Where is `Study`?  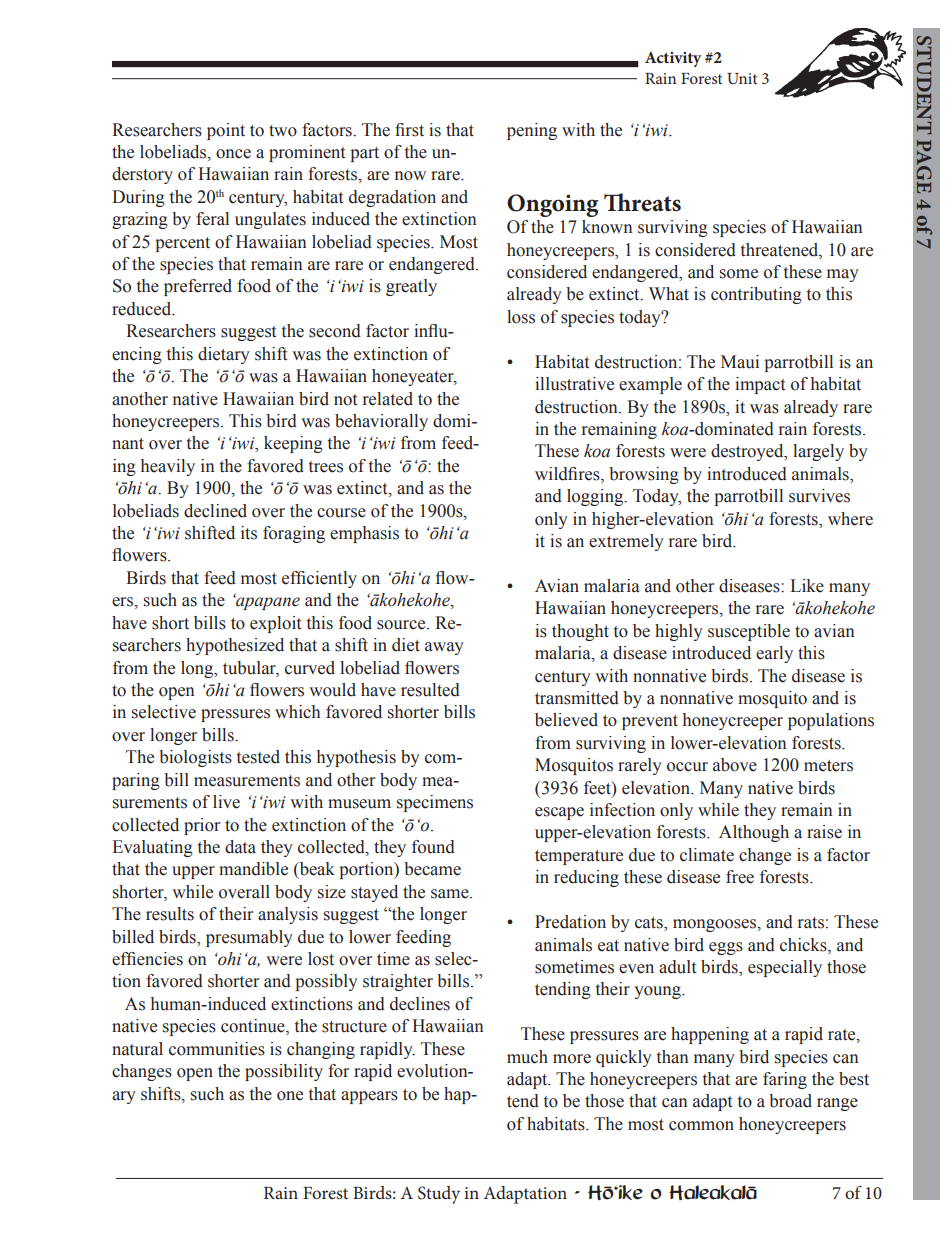
Study is located at coordinates (439, 1195).
